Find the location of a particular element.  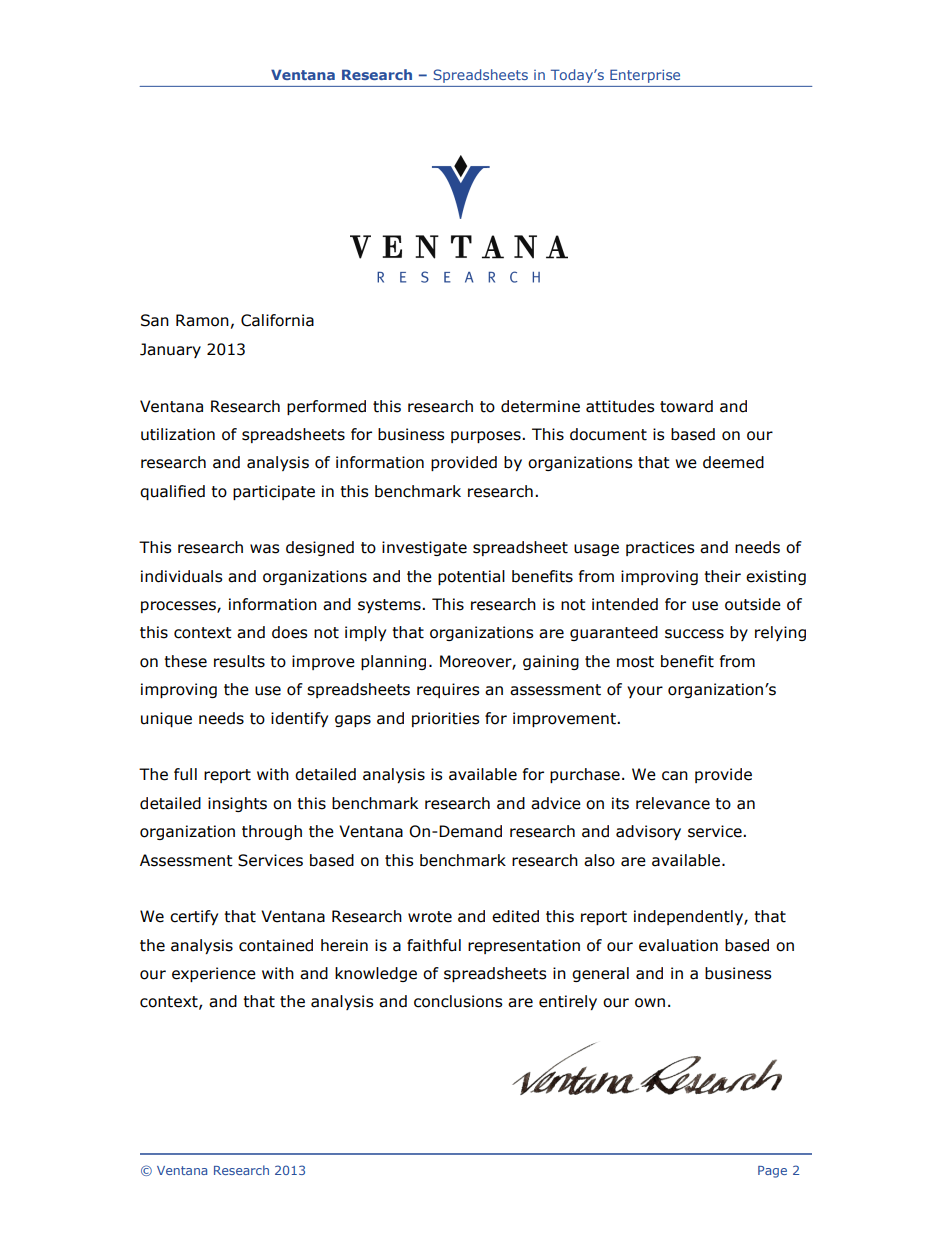

toward is located at coordinates (686, 406).
